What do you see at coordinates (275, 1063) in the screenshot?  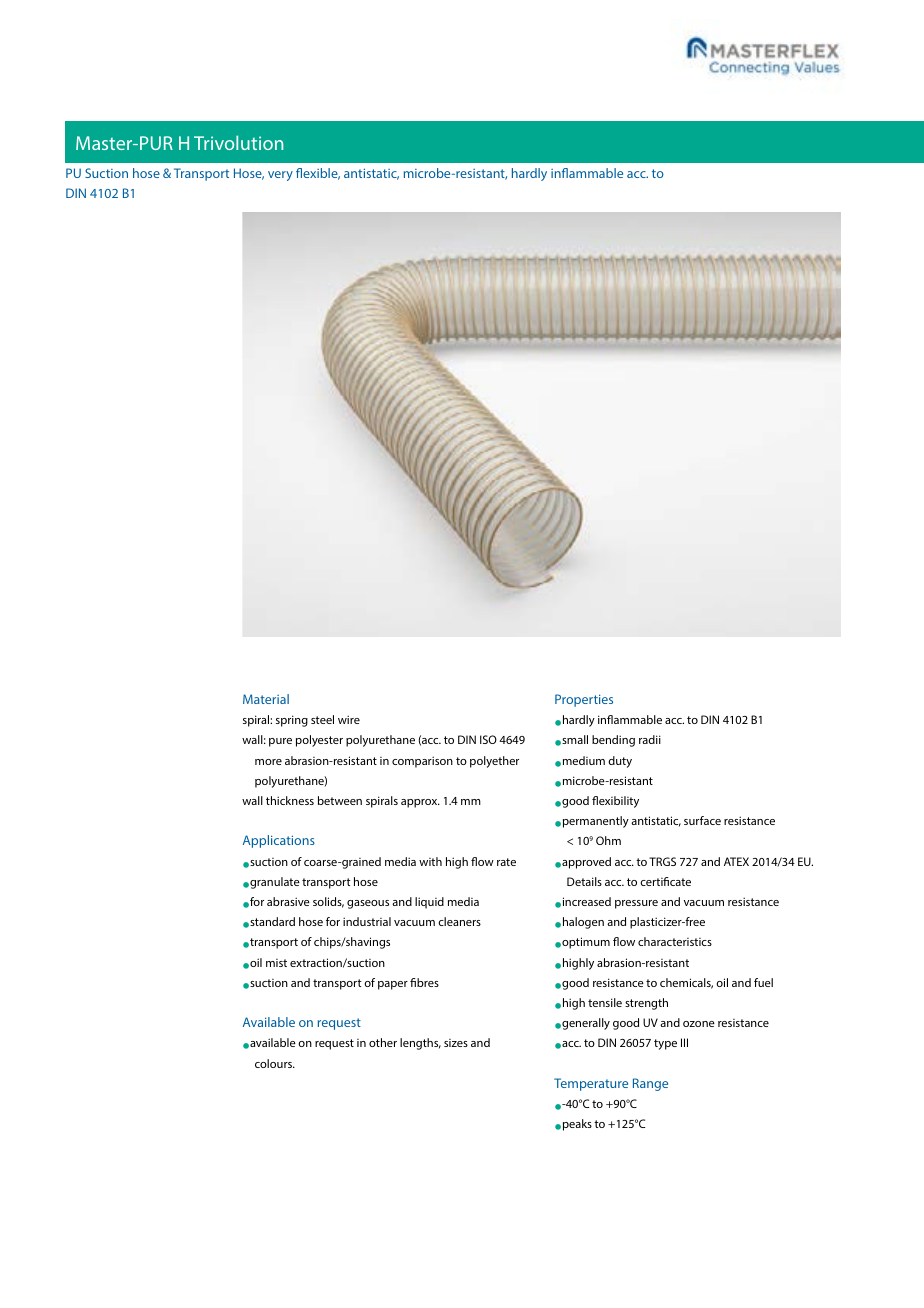 I see `colours` at bounding box center [275, 1063].
